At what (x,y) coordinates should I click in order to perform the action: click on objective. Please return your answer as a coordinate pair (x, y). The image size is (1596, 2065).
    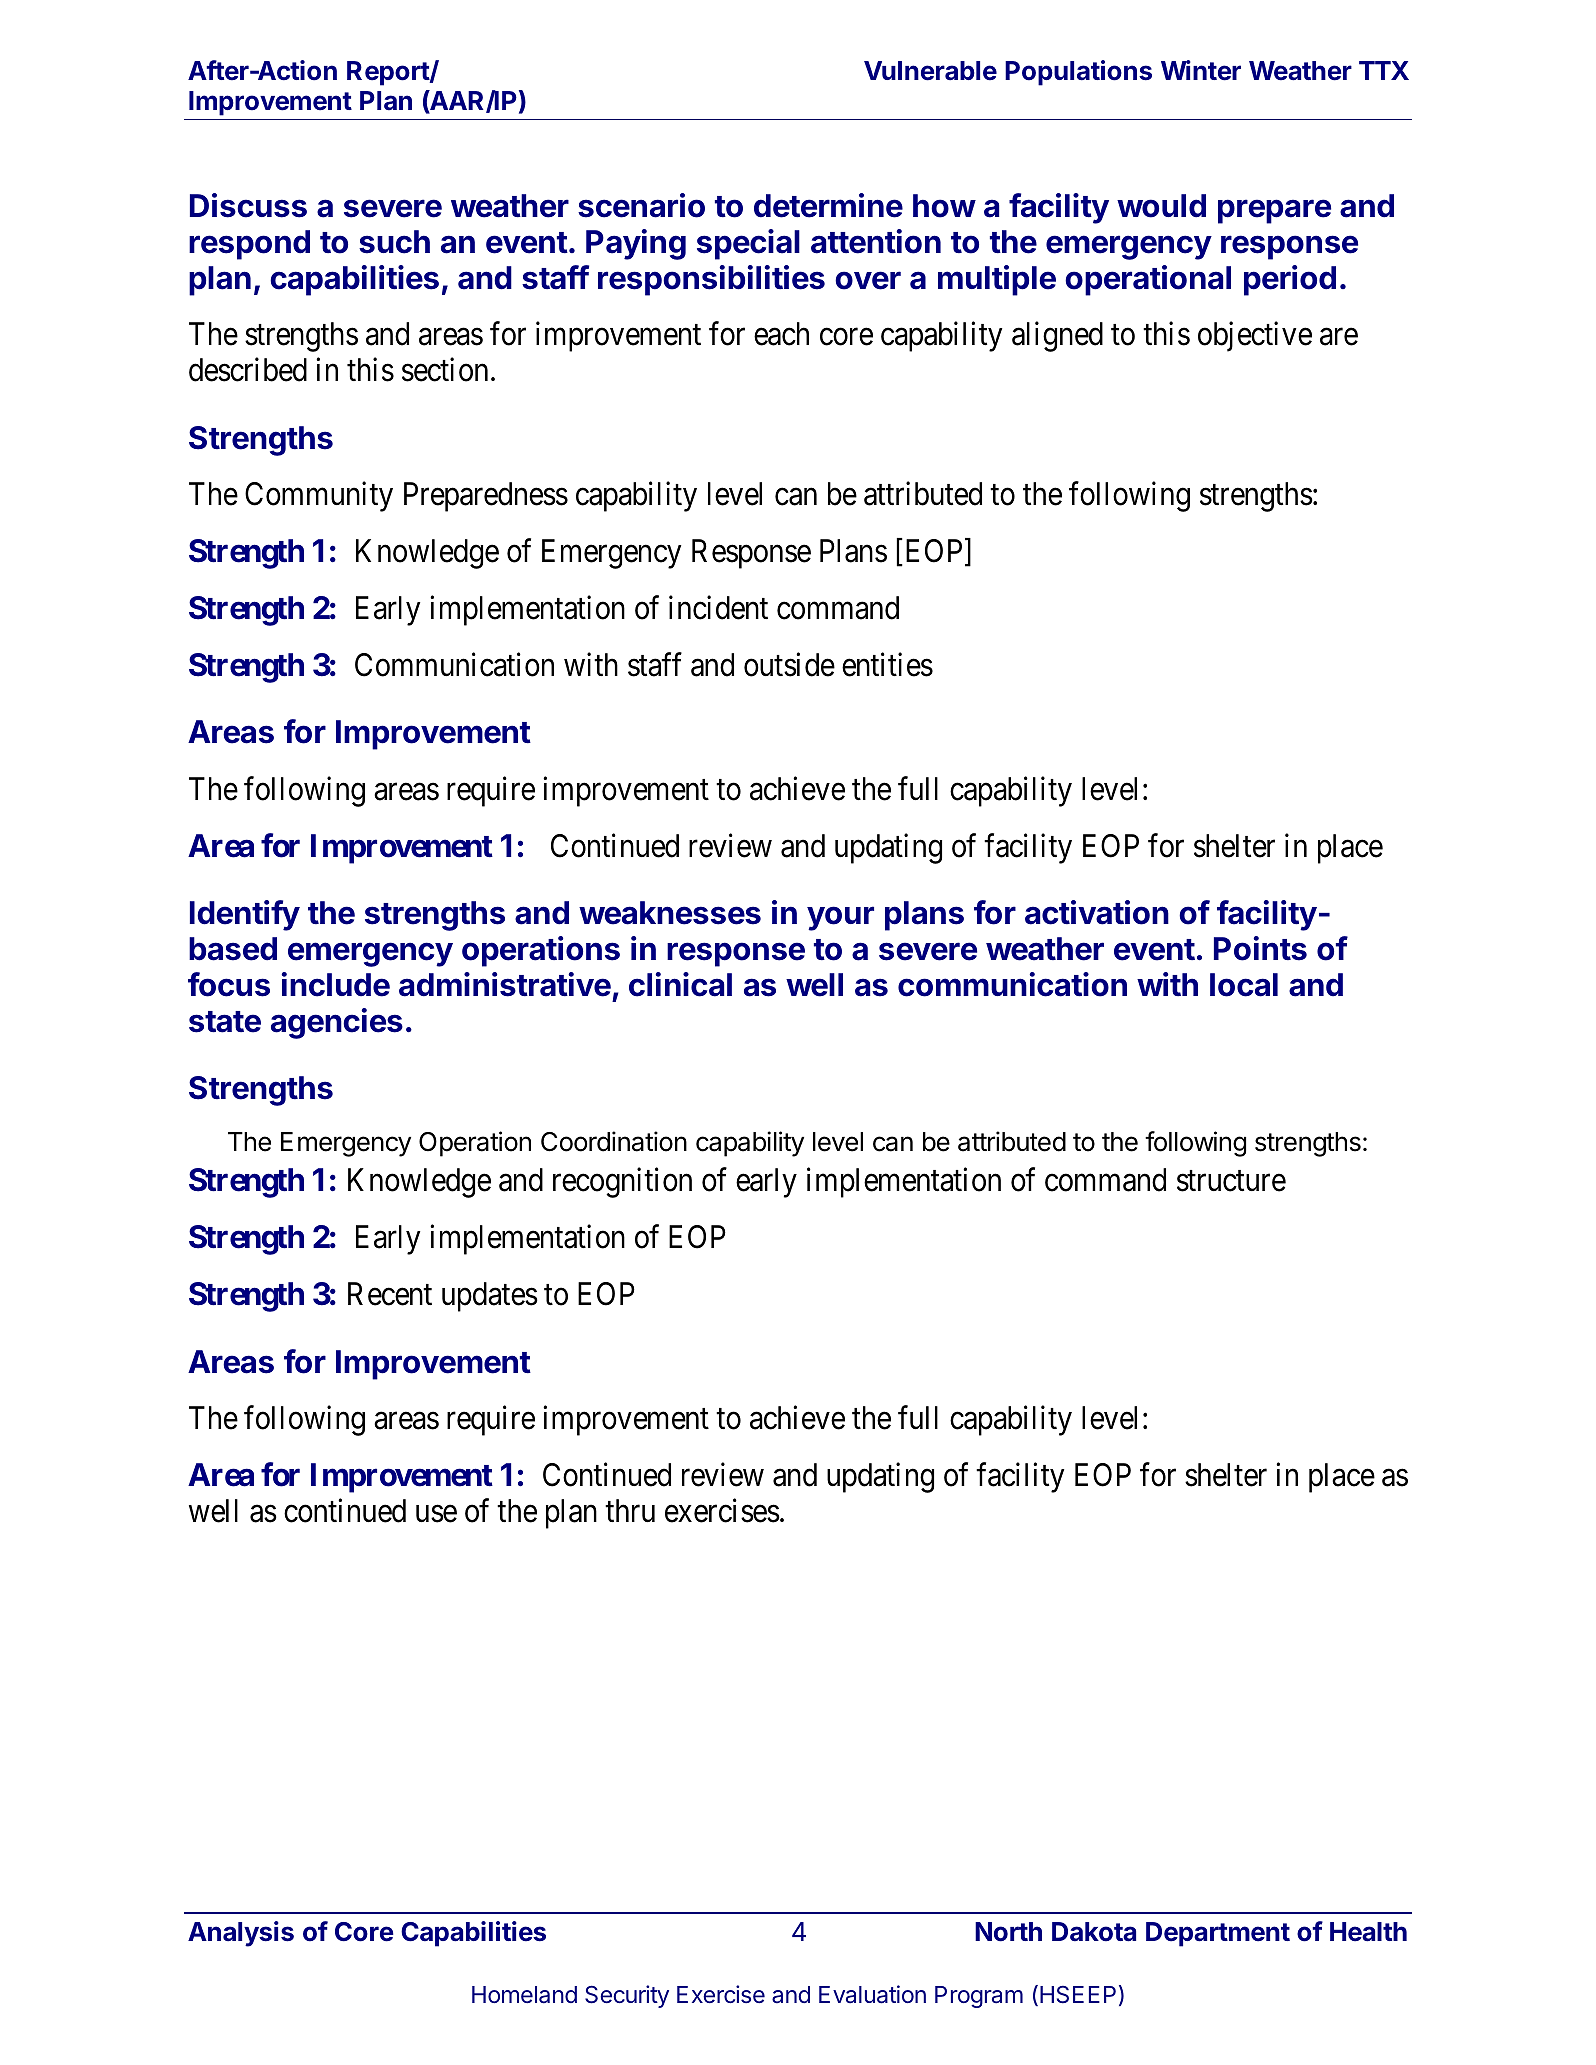
    Looking at the image, I should click on (1255, 337).
